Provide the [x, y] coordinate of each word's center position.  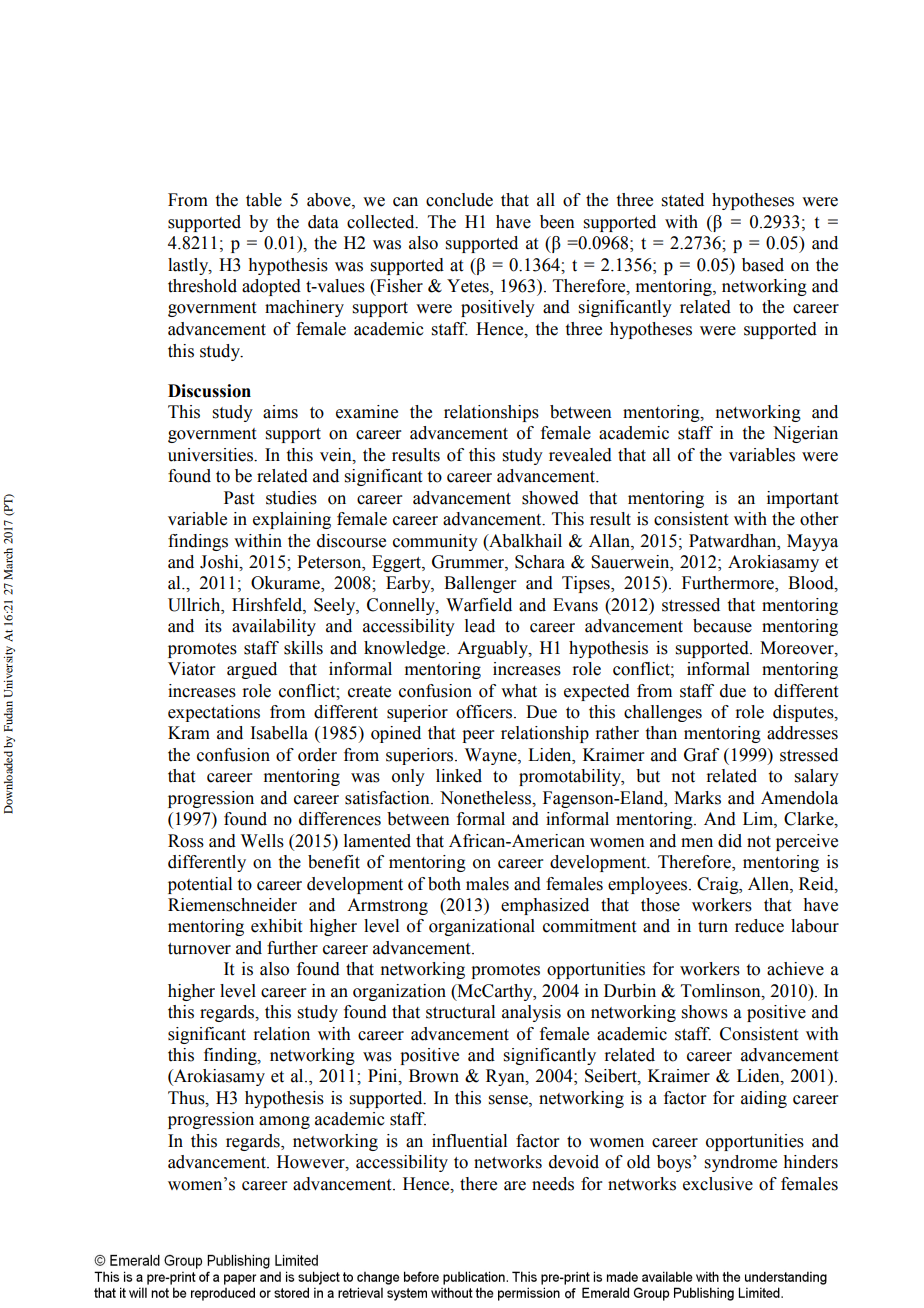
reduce [759, 926]
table [264, 200]
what [519, 691]
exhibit [276, 926]
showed [550, 498]
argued [252, 670]
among [284, 1122]
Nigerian [805, 434]
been [557, 222]
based [763, 265]
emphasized [545, 906]
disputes [804, 713]
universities [211, 455]
